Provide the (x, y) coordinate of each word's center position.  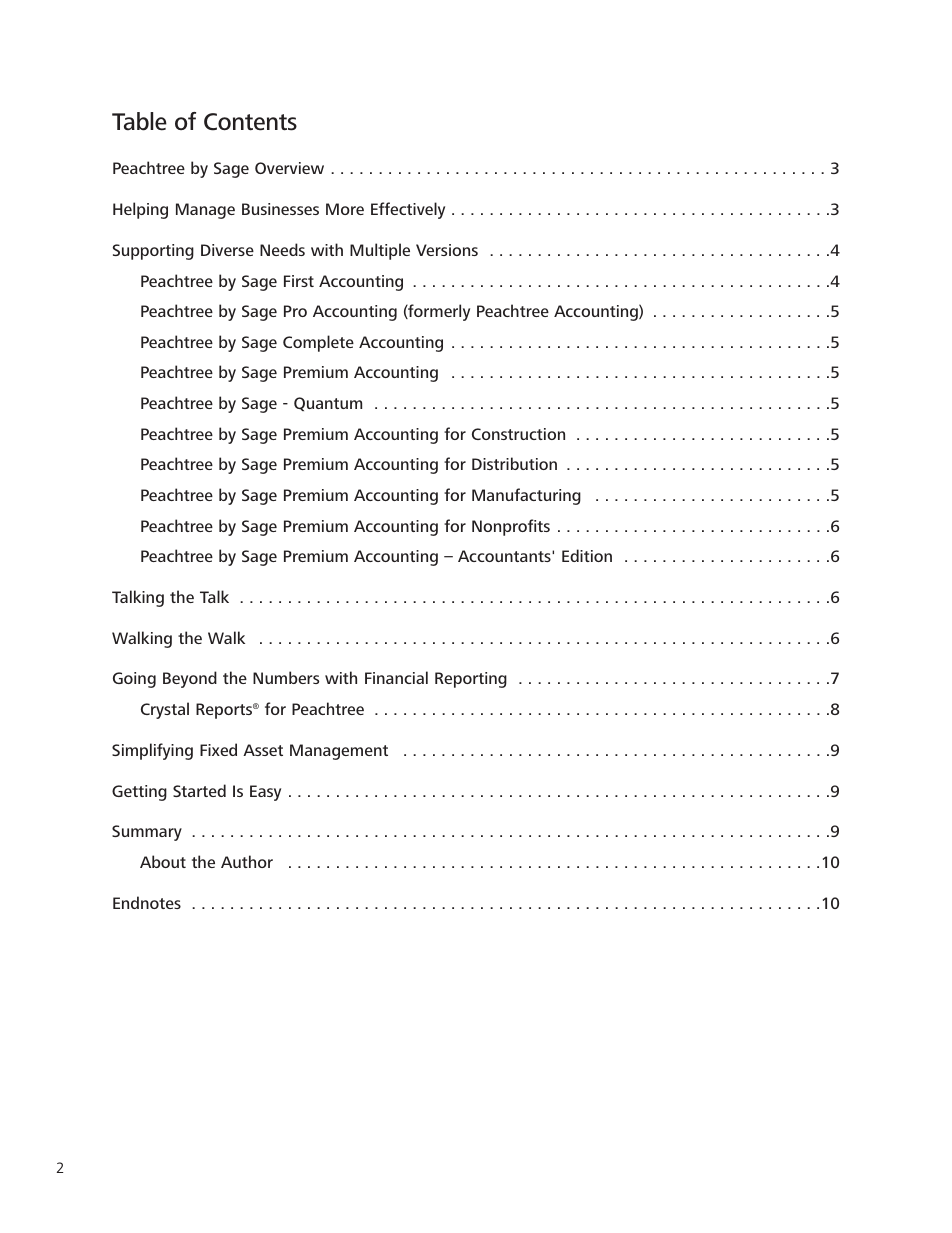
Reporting (471, 680)
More (345, 209)
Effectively (408, 210)
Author (247, 861)
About (163, 861)
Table (139, 121)
